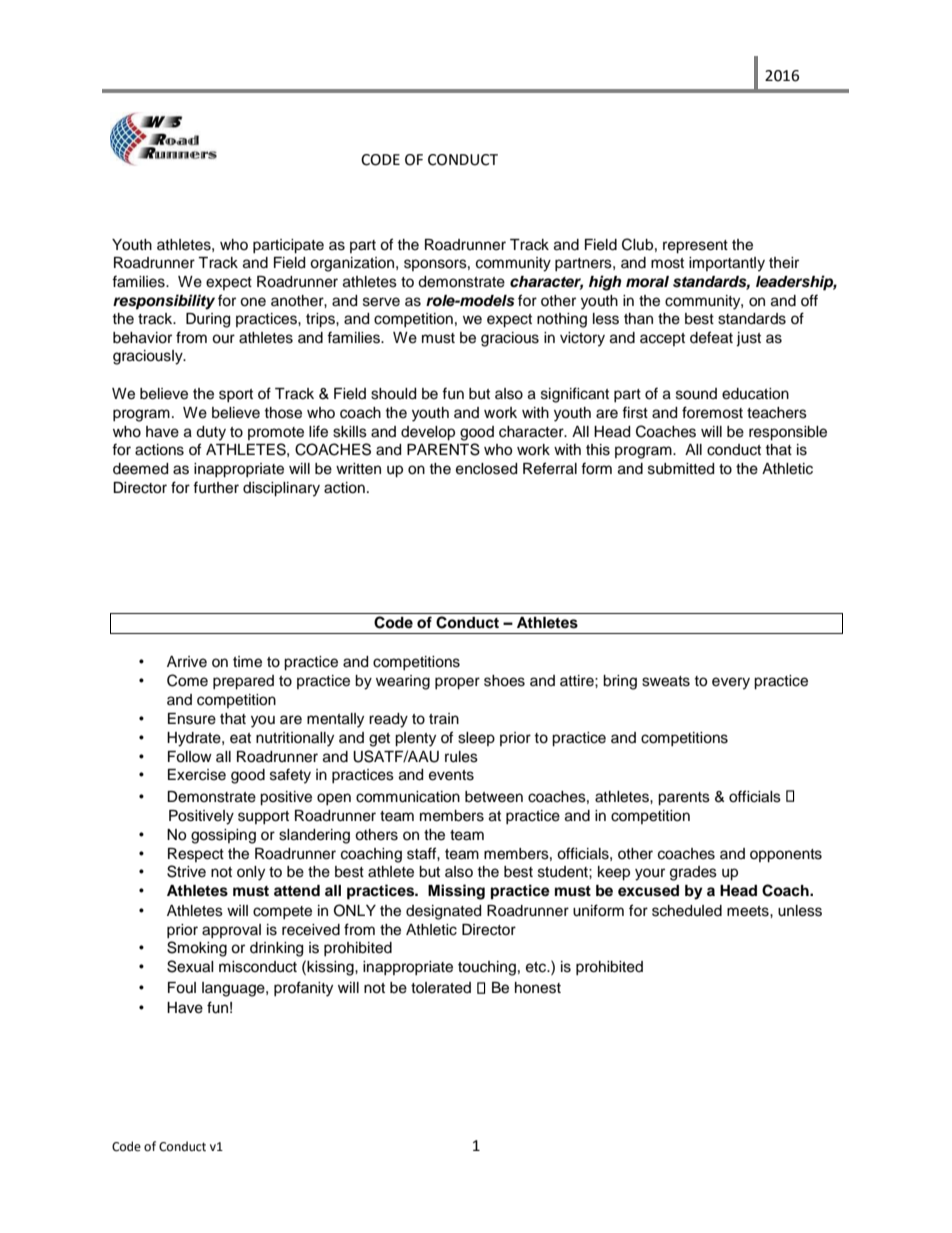 The height and width of the document is (1233, 952). I want to click on importantly, so click(727, 264).
